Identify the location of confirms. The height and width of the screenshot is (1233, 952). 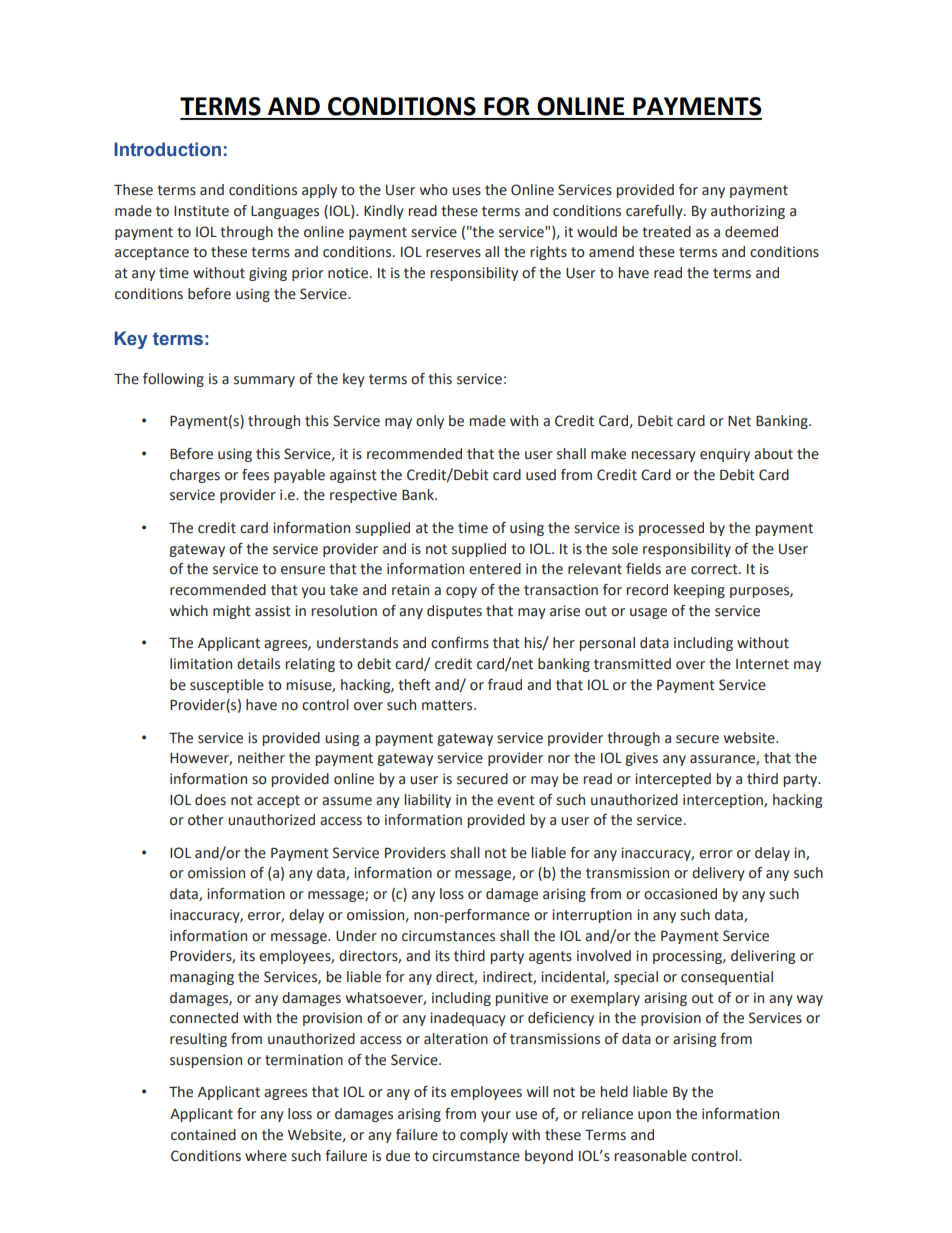
(460, 643).
